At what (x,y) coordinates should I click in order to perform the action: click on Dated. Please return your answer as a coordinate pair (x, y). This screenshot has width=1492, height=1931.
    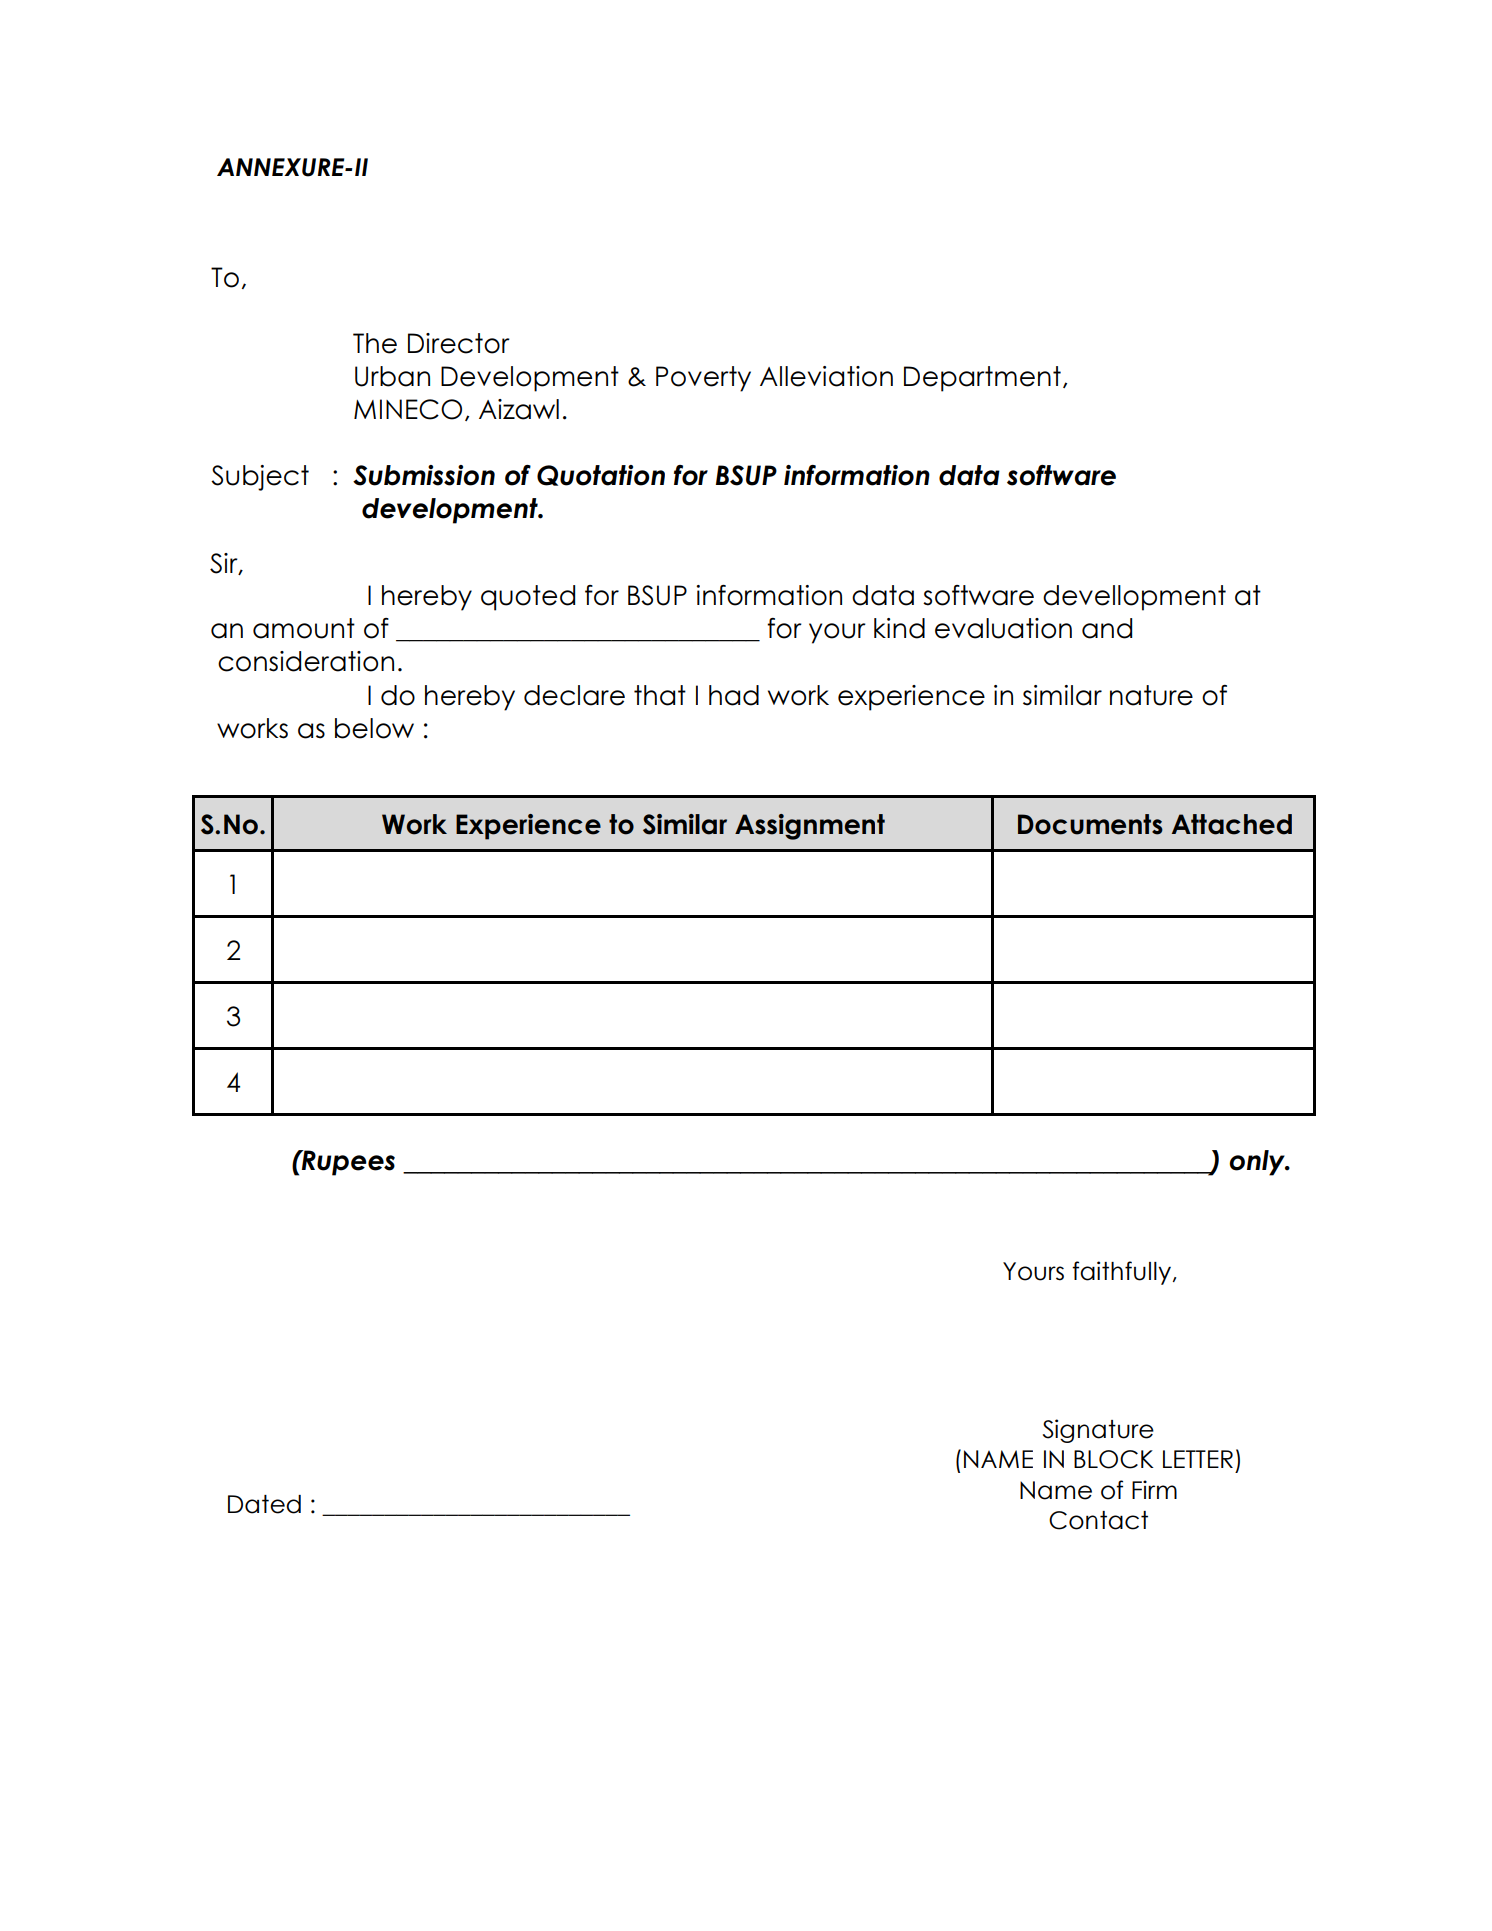
    Looking at the image, I should click on (264, 1504).
